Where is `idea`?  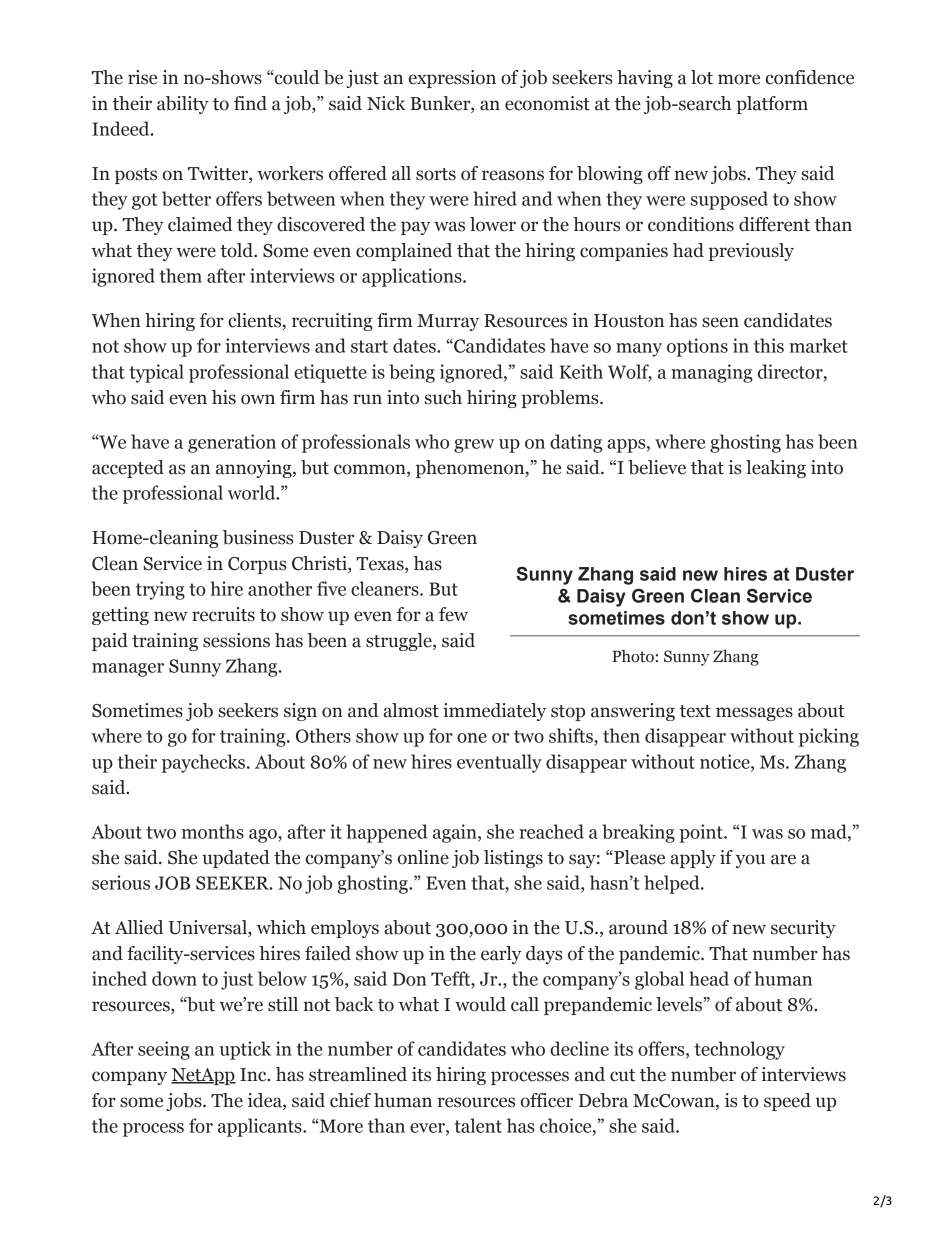 idea is located at coordinates (266, 1101).
